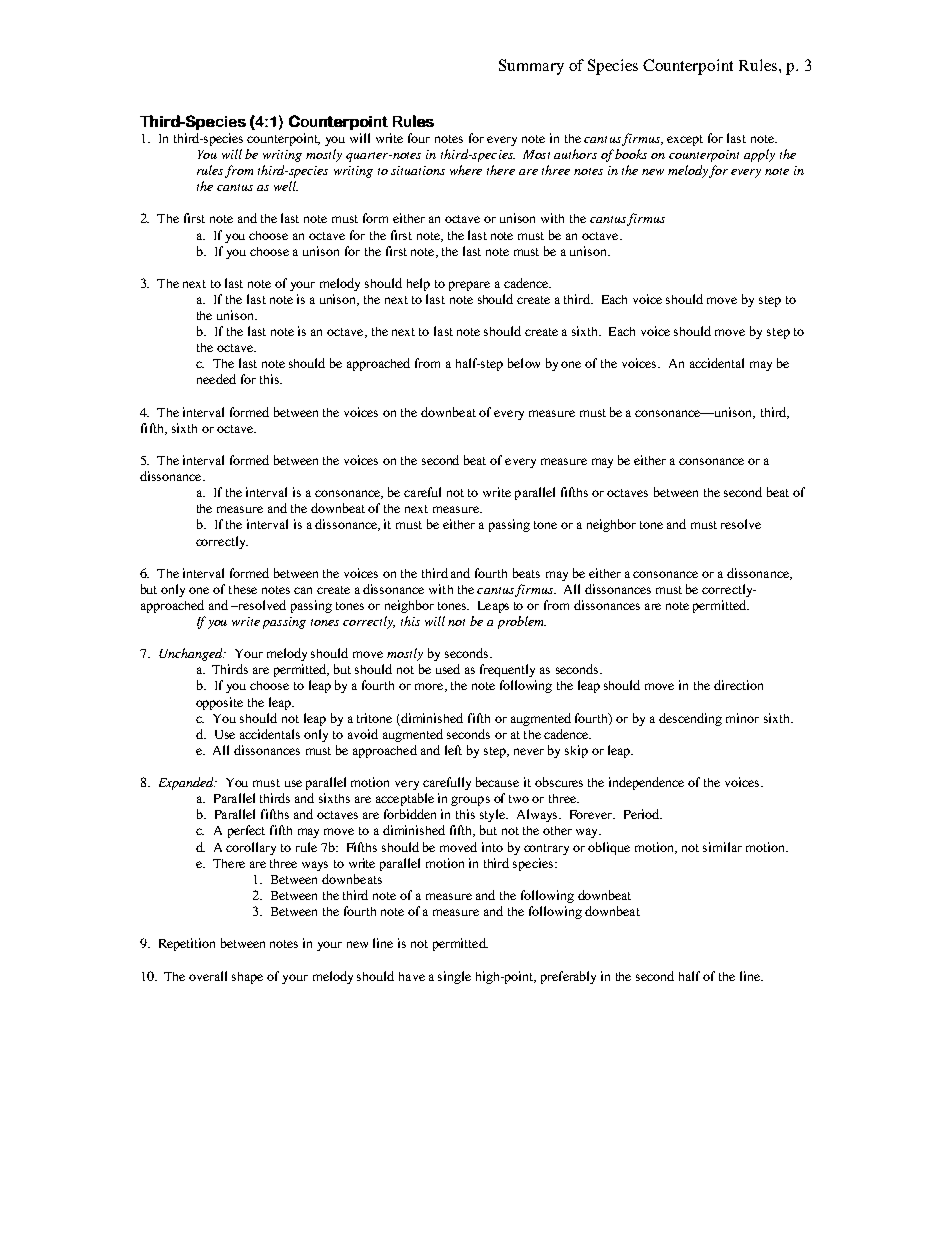 Image resolution: width=952 pixels, height=1233 pixels. What do you see at coordinates (685, 140) in the screenshot?
I see `except` at bounding box center [685, 140].
